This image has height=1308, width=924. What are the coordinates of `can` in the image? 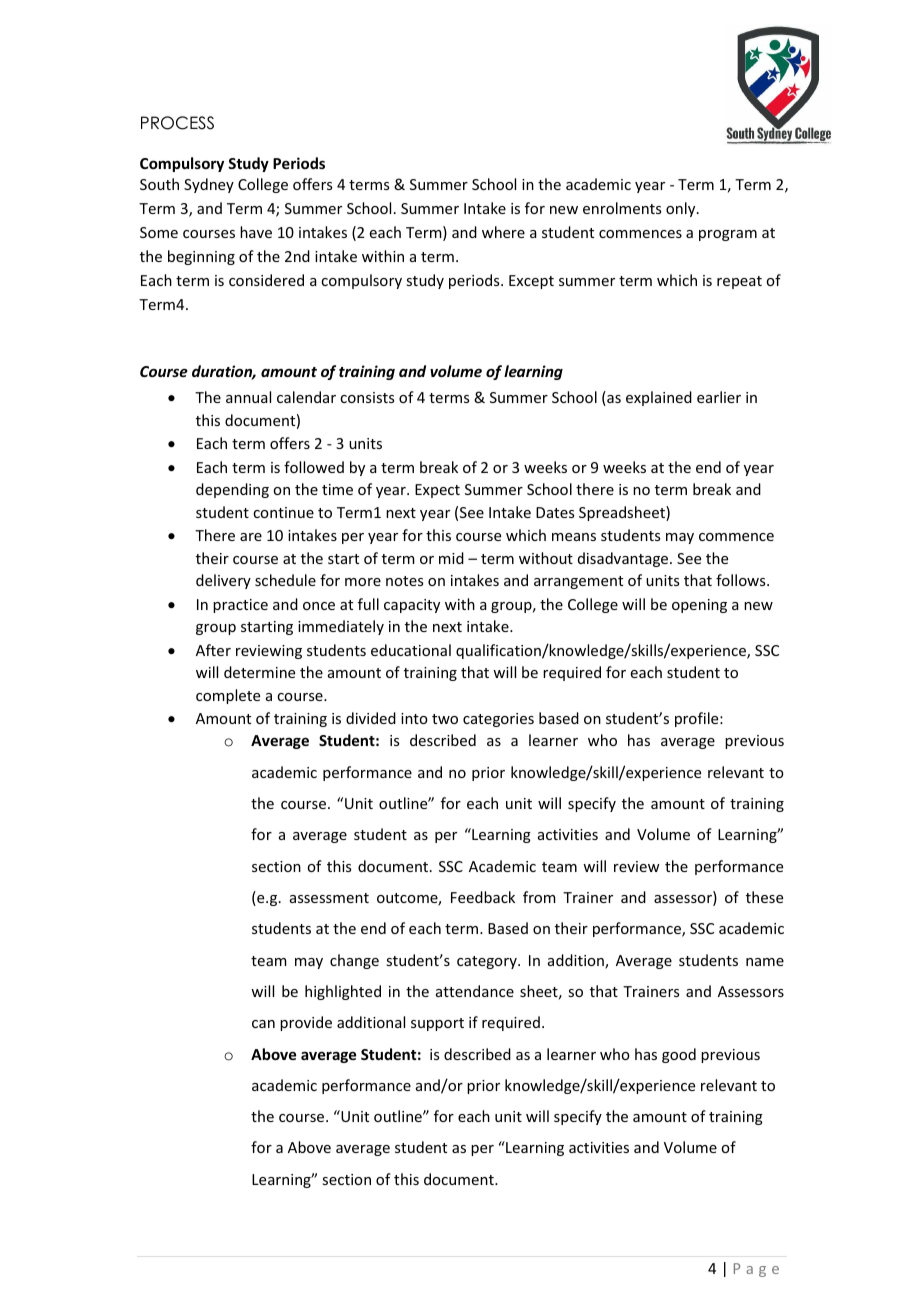 It's located at (263, 1024).
